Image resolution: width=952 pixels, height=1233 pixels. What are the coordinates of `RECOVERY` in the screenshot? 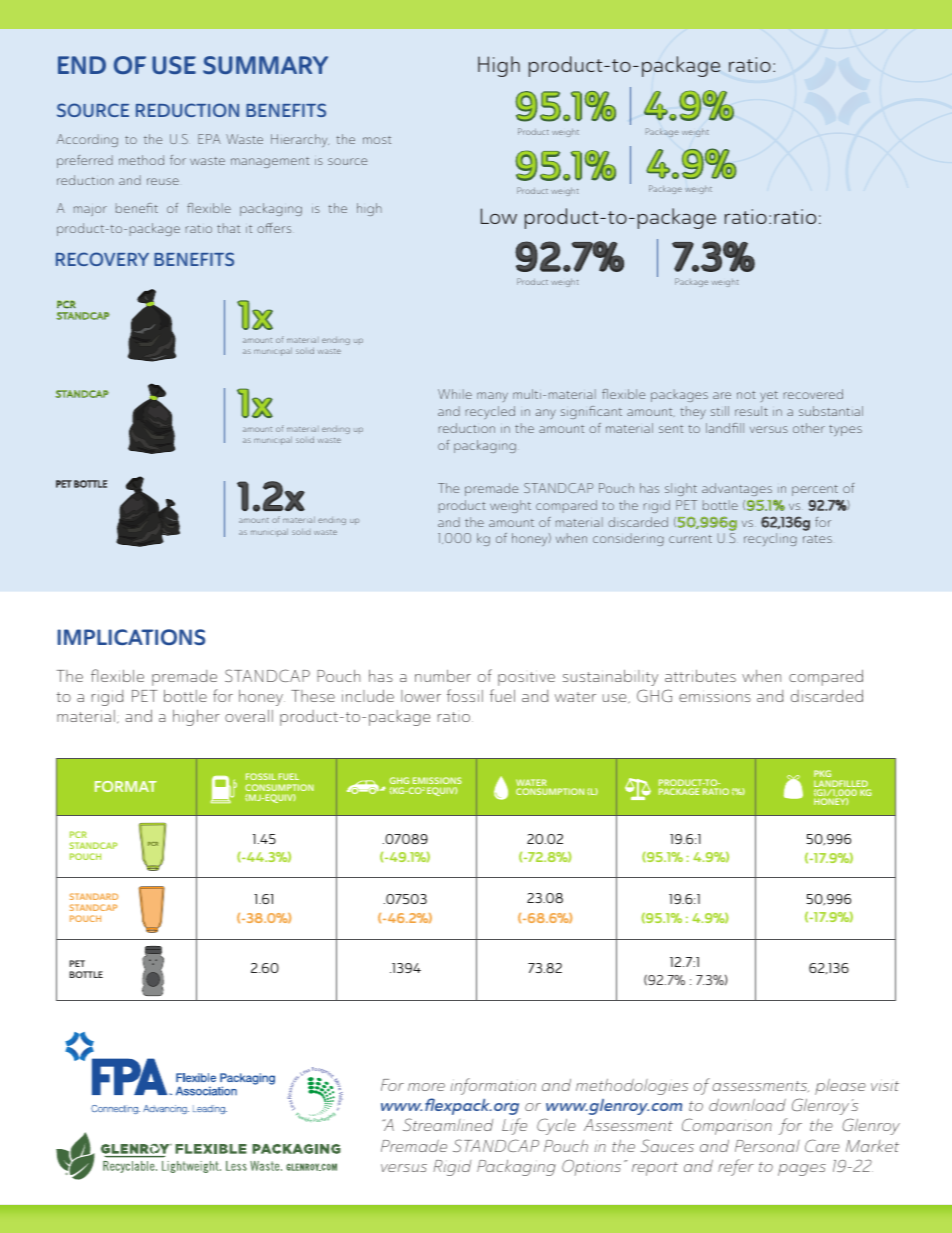 It's located at (102, 259).
